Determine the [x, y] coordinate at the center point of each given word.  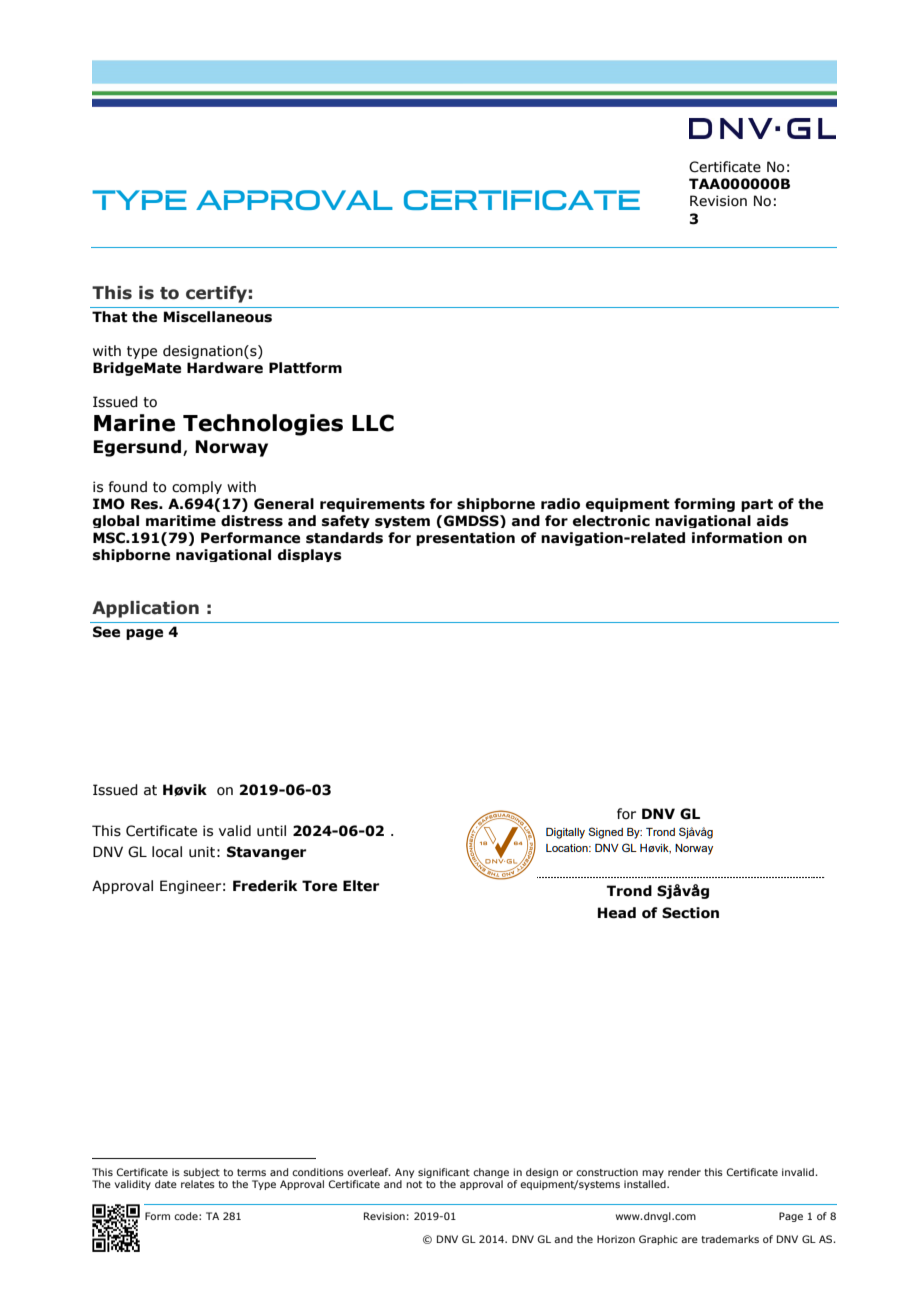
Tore [319, 886]
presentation [465, 539]
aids [773, 521]
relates [198, 1184]
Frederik [265, 886]
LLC [373, 423]
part [757, 505]
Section [690, 913]
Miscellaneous [218, 317]
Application [145, 609]
